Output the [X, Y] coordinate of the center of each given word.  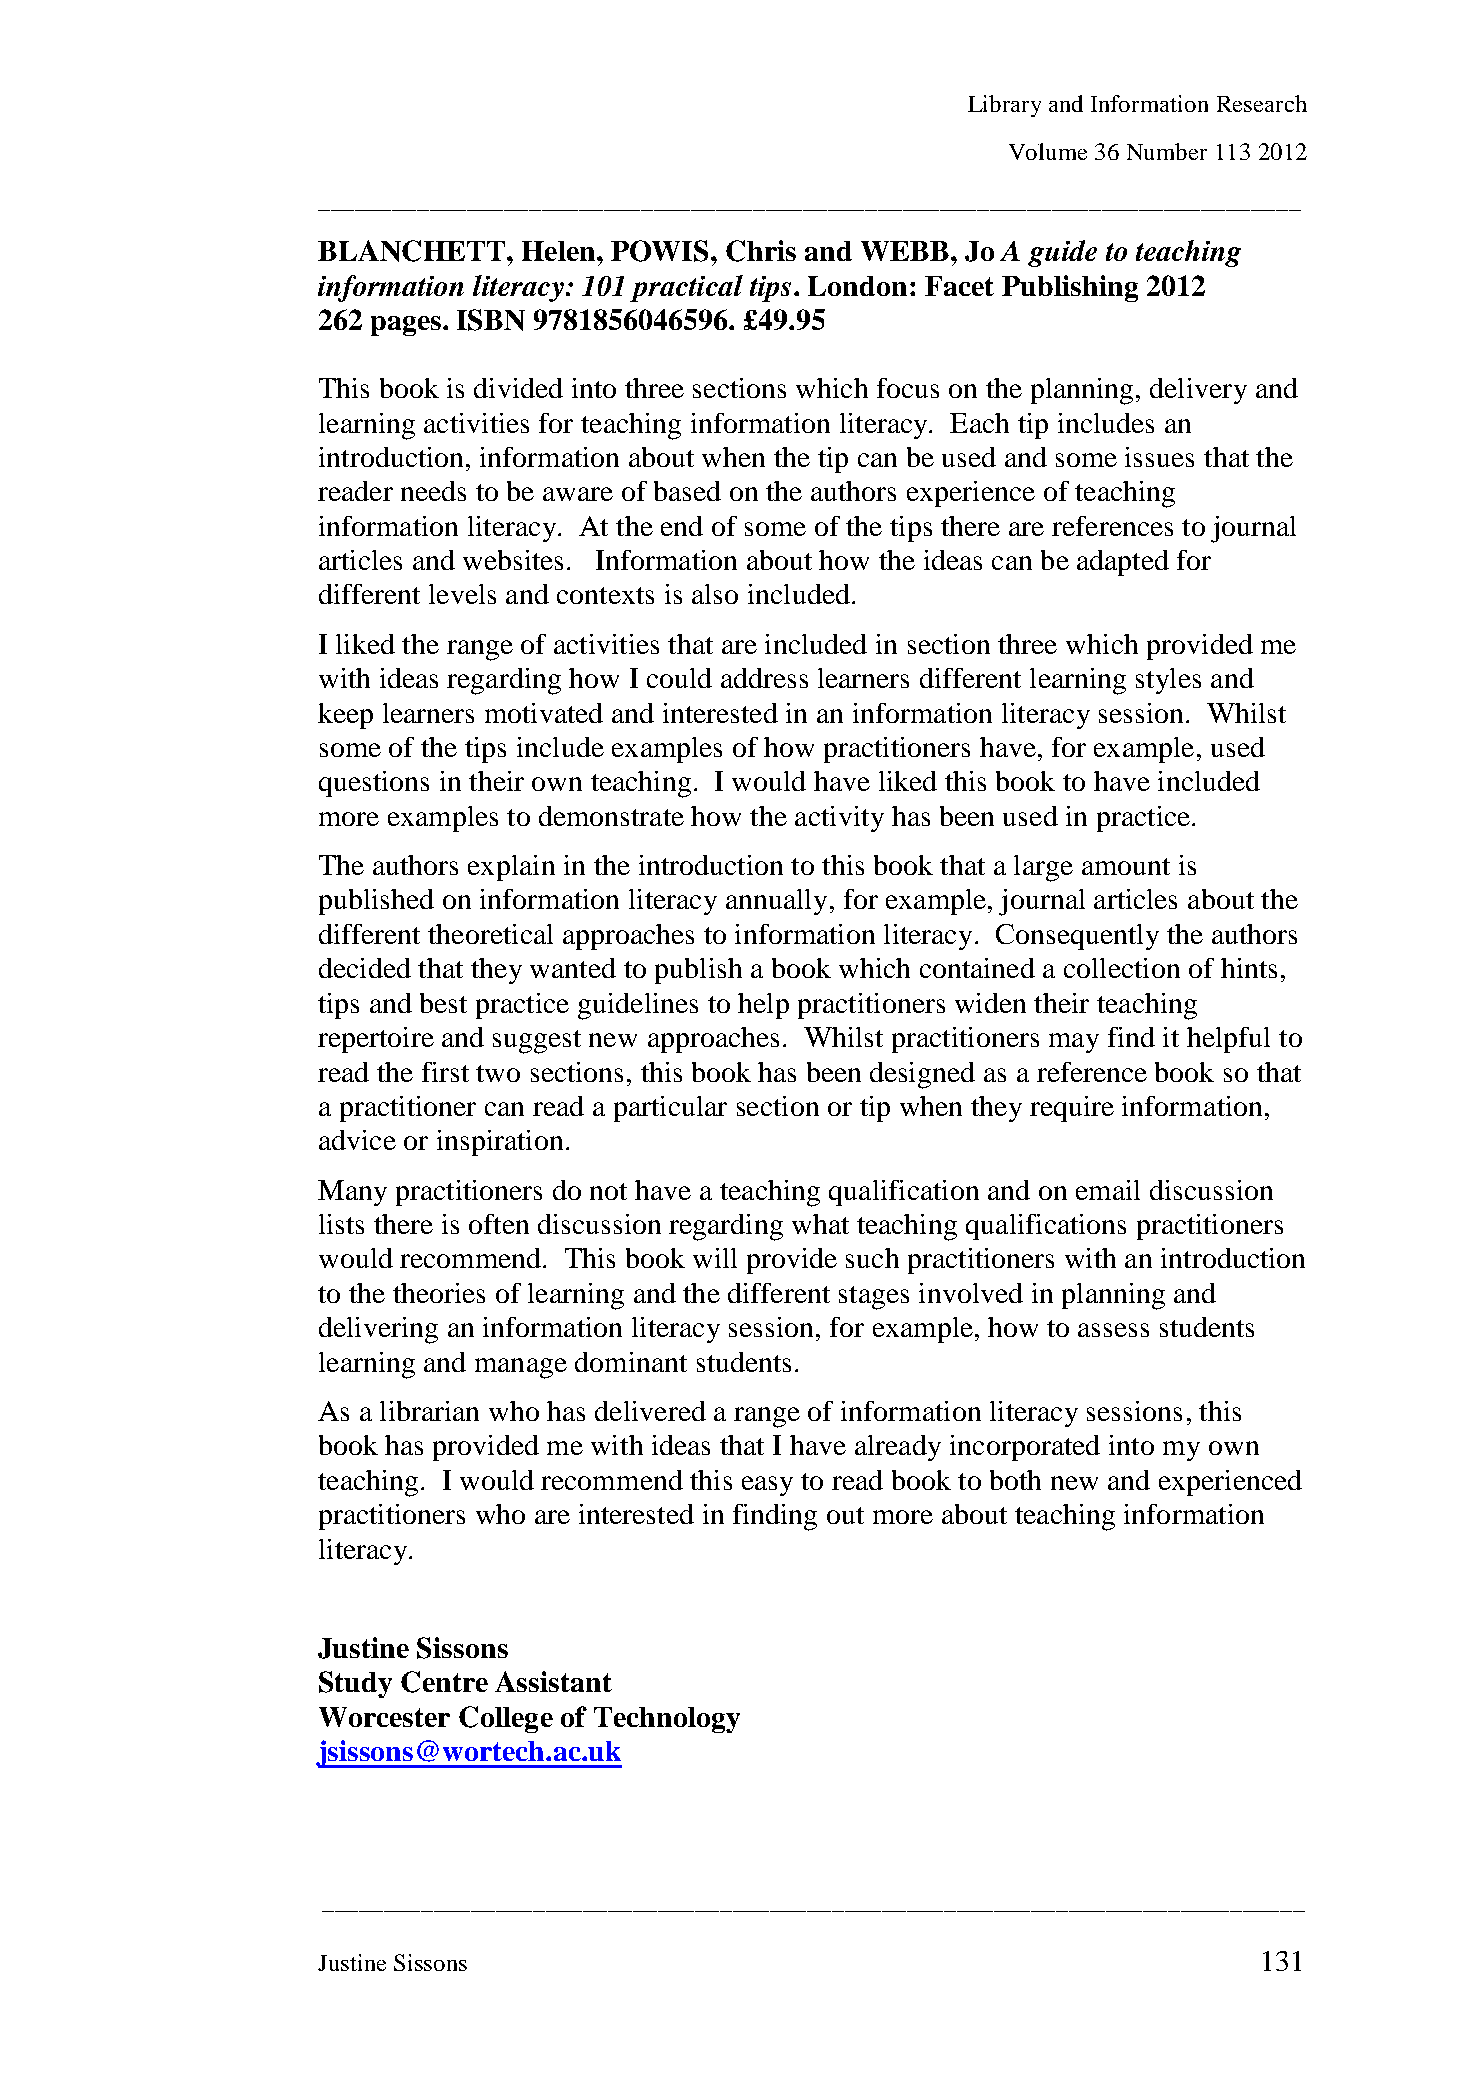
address [764, 678]
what [820, 1224]
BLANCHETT [413, 251]
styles [1168, 681]
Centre [444, 1682]
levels [462, 594]
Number [1167, 151]
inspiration [500, 1143]
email [1108, 1190]
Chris [761, 251]
